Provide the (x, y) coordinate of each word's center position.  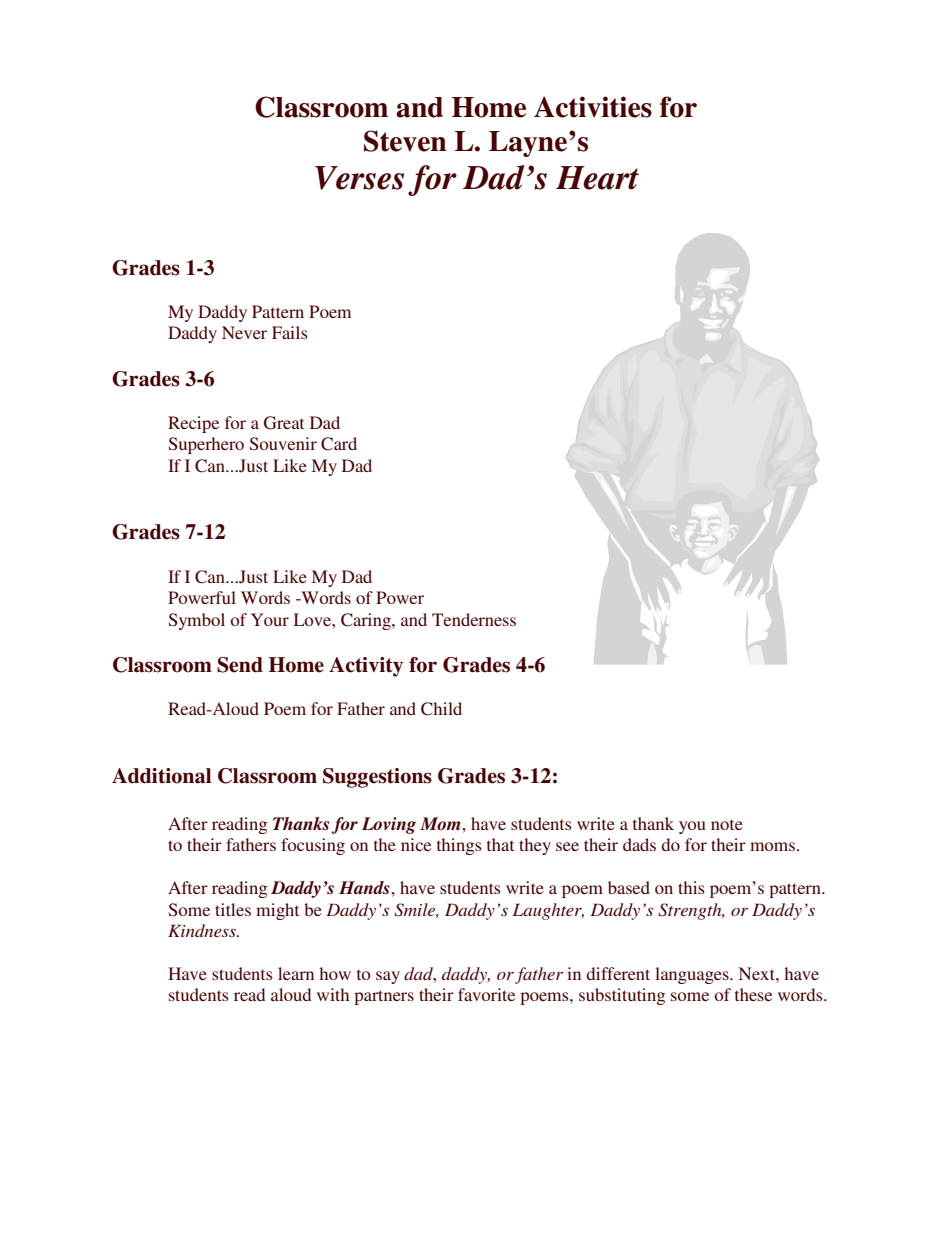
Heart (597, 178)
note (727, 825)
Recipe (193, 424)
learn (296, 973)
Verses (359, 178)
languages (693, 975)
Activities (593, 107)
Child (441, 709)
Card (339, 444)
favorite (486, 994)
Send (240, 665)
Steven (405, 141)
